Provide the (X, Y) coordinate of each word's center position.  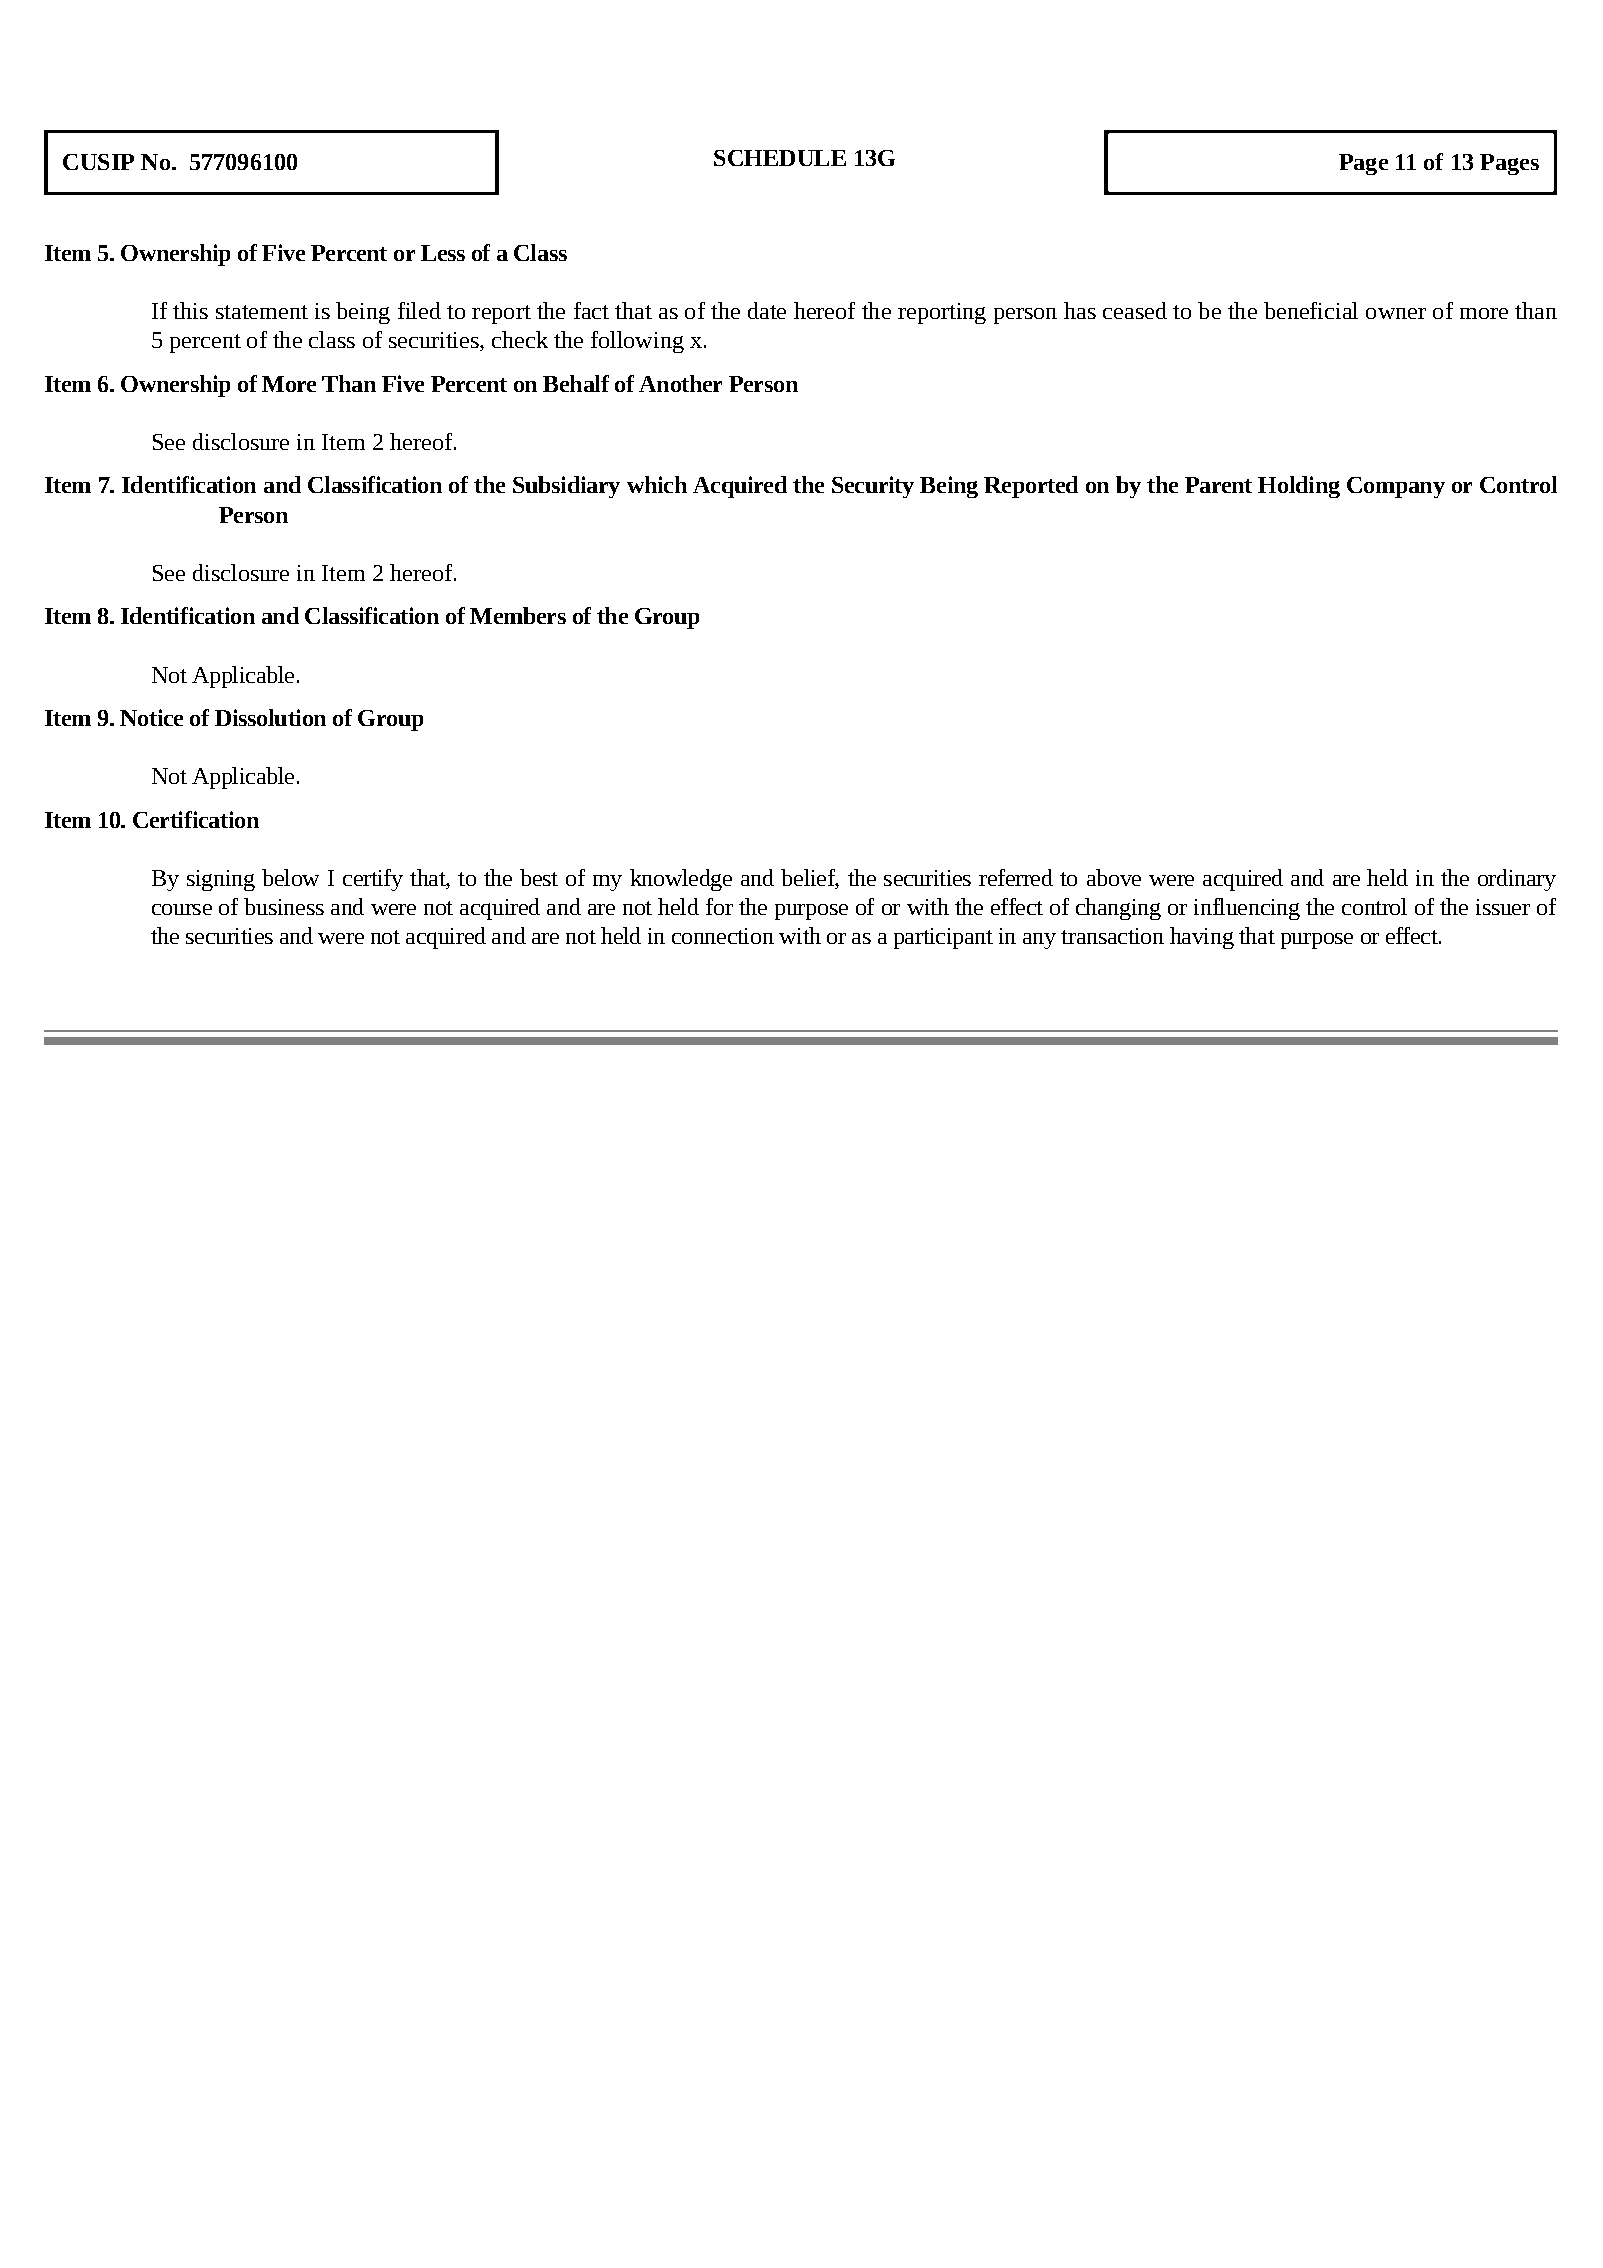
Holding (1299, 487)
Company (1396, 487)
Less (443, 253)
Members (518, 615)
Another (680, 383)
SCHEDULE (780, 158)
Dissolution (270, 717)
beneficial (1311, 310)
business (284, 906)
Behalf (576, 383)
